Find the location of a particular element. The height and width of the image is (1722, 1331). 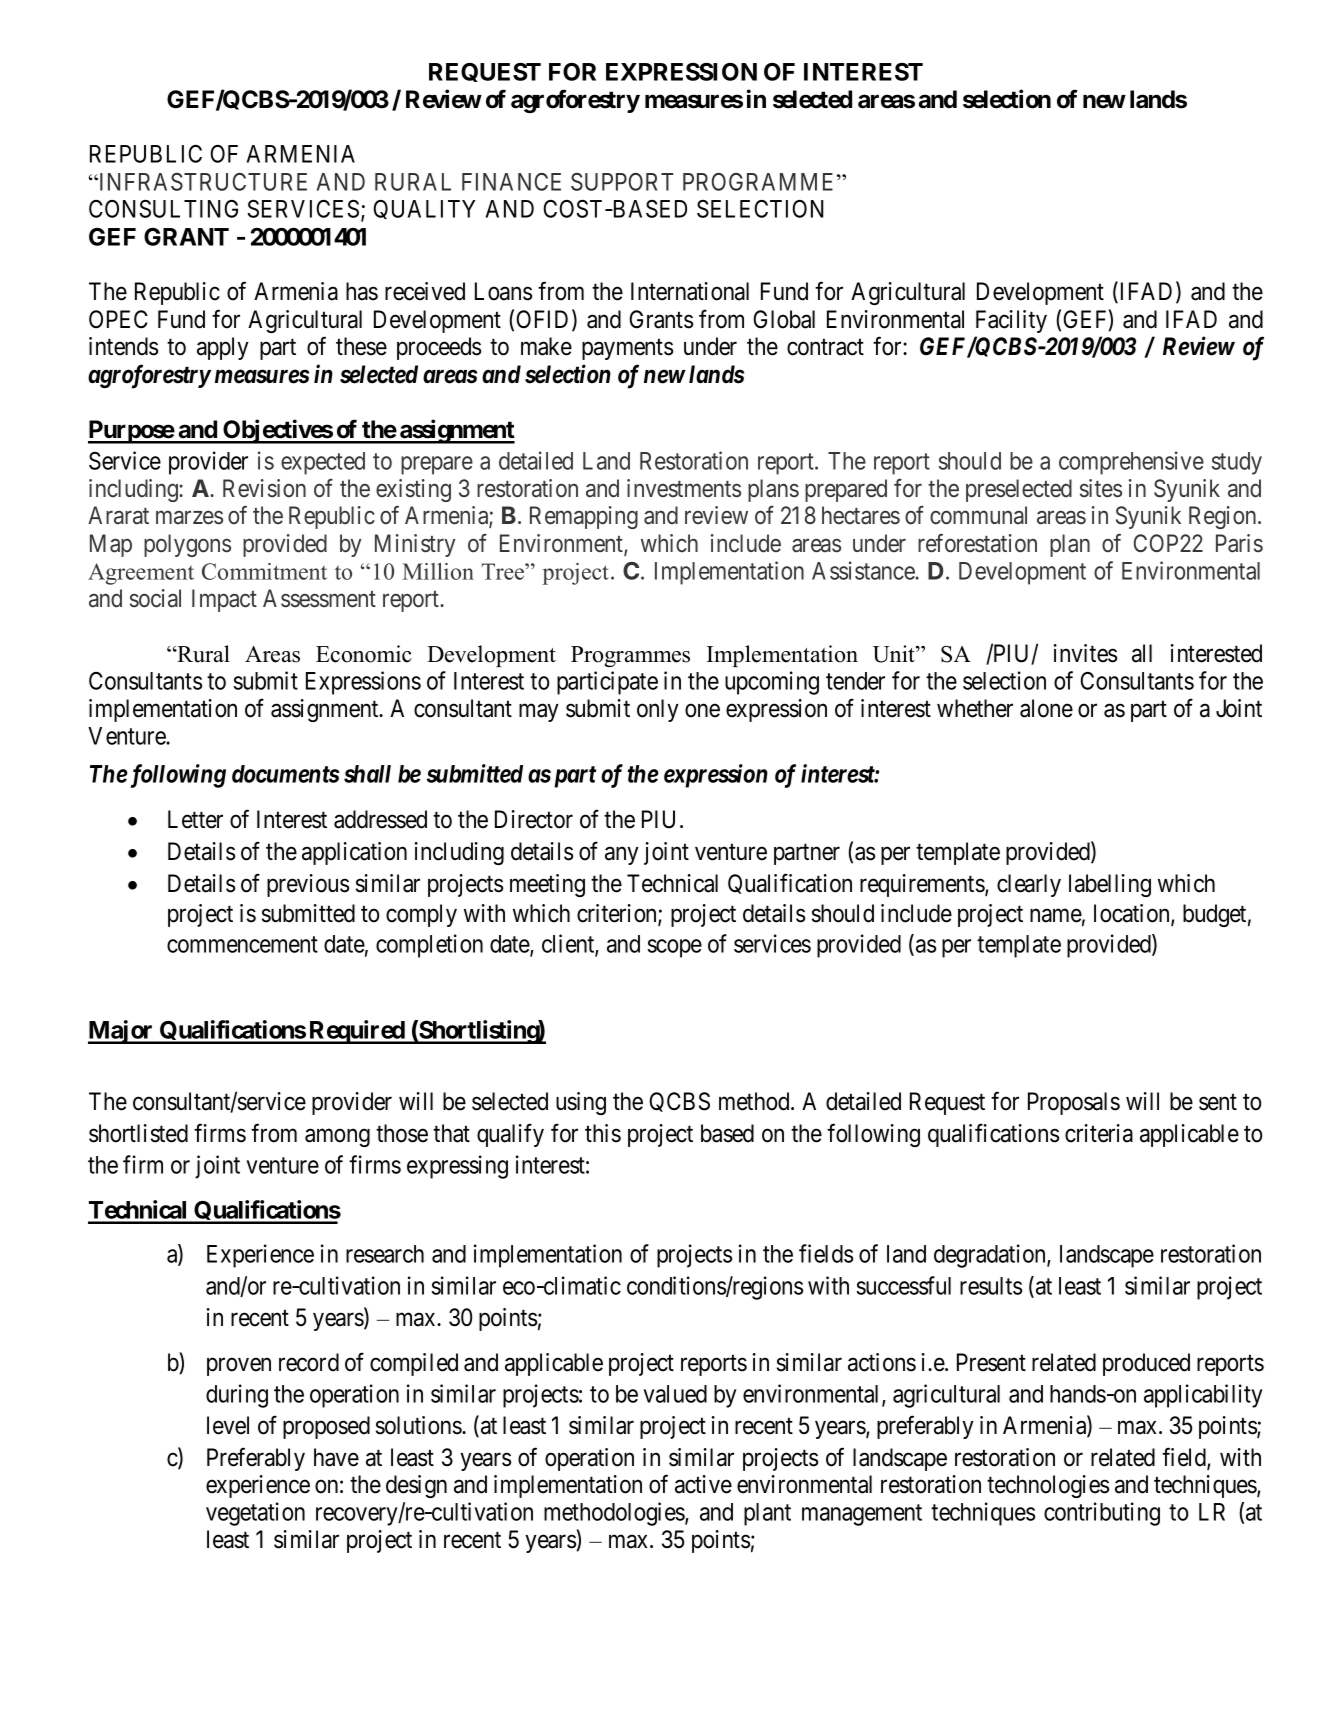

INFRASTRUCTURE is located at coordinates (202, 182).
